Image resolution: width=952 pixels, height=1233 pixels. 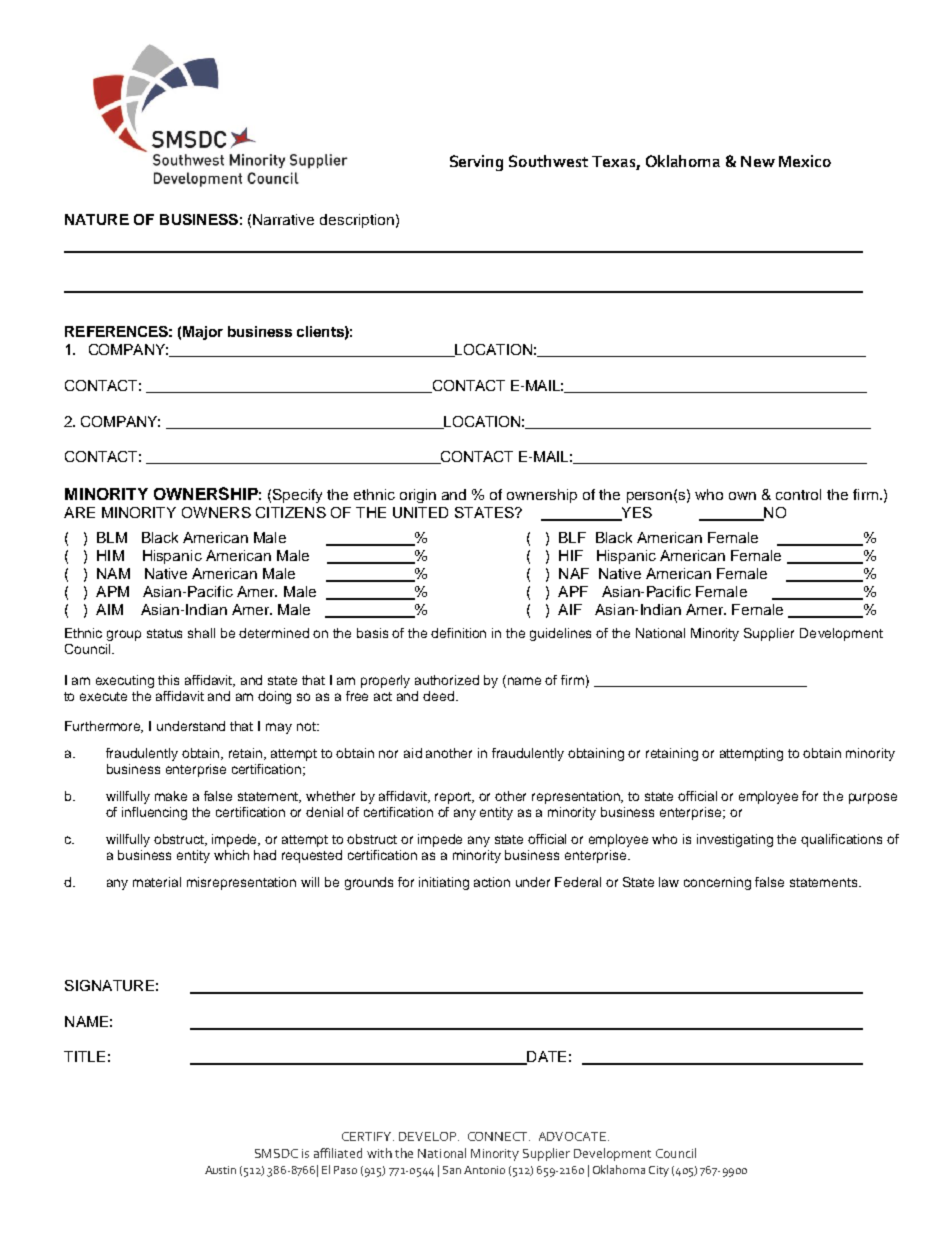 What do you see at coordinates (476, 163) in the page?
I see `Serving` at bounding box center [476, 163].
